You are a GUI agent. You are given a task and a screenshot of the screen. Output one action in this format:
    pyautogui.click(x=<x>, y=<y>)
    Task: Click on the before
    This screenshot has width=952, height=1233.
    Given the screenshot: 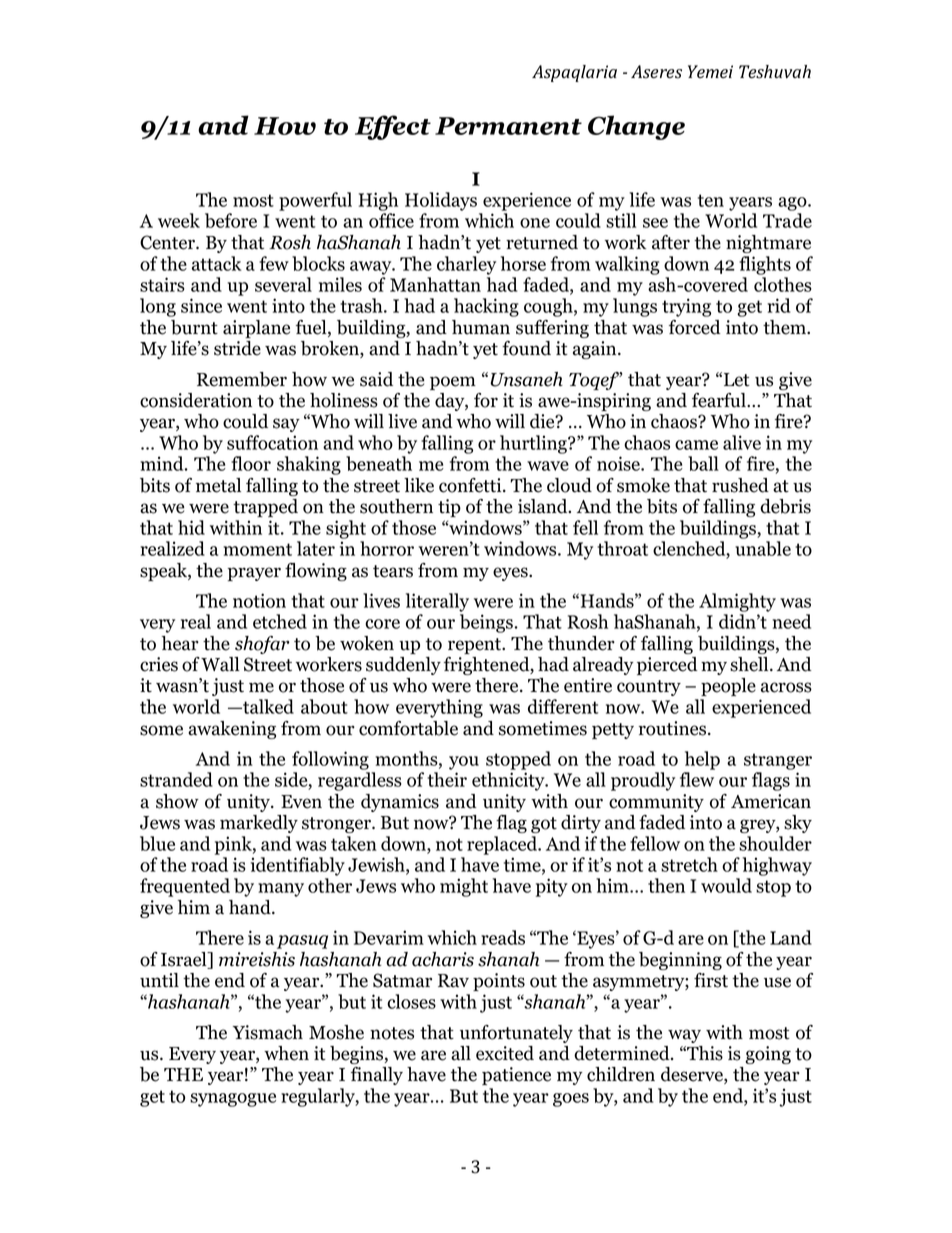 What is the action you would take?
    pyautogui.click(x=231, y=220)
